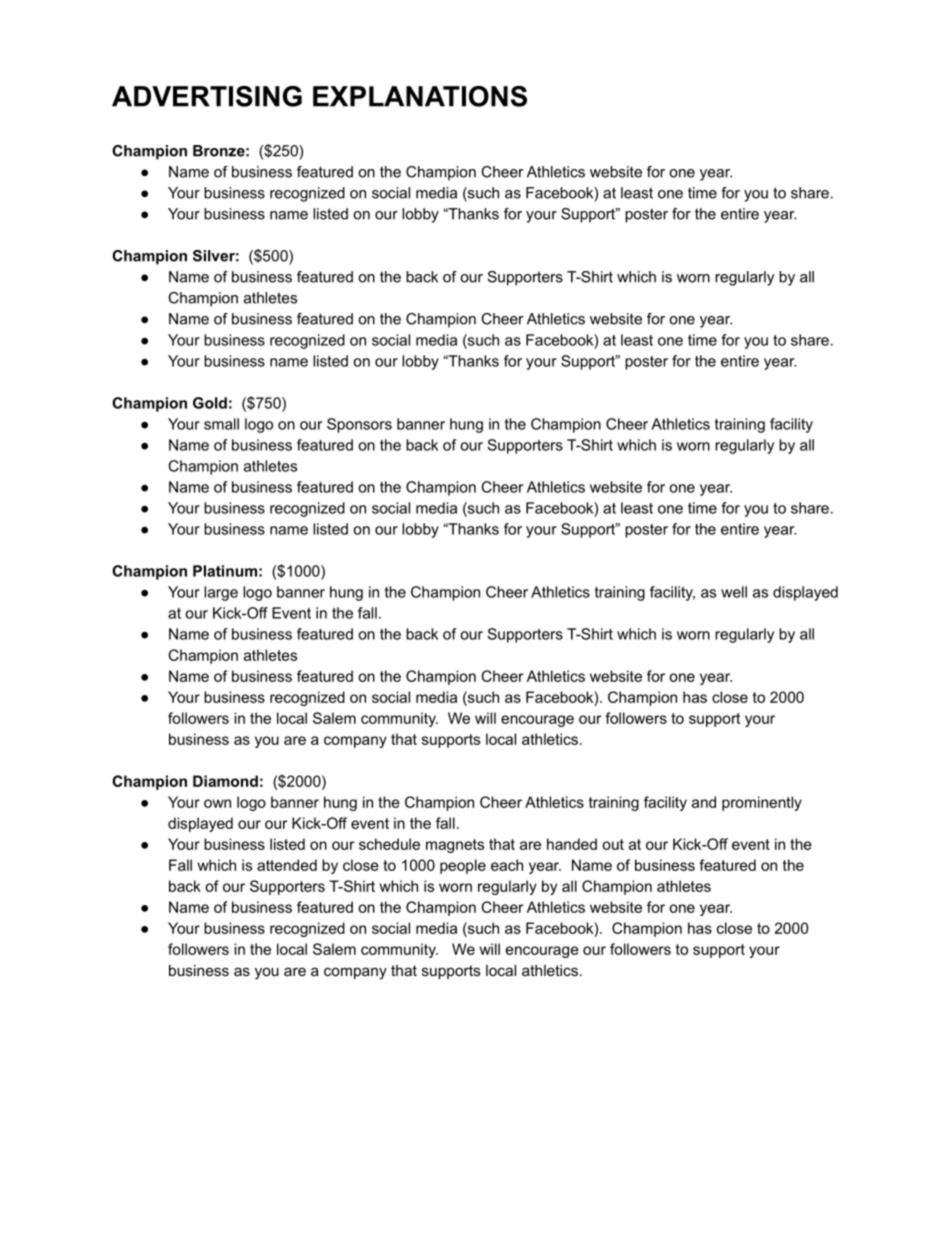  I want to click on attended, so click(287, 865).
